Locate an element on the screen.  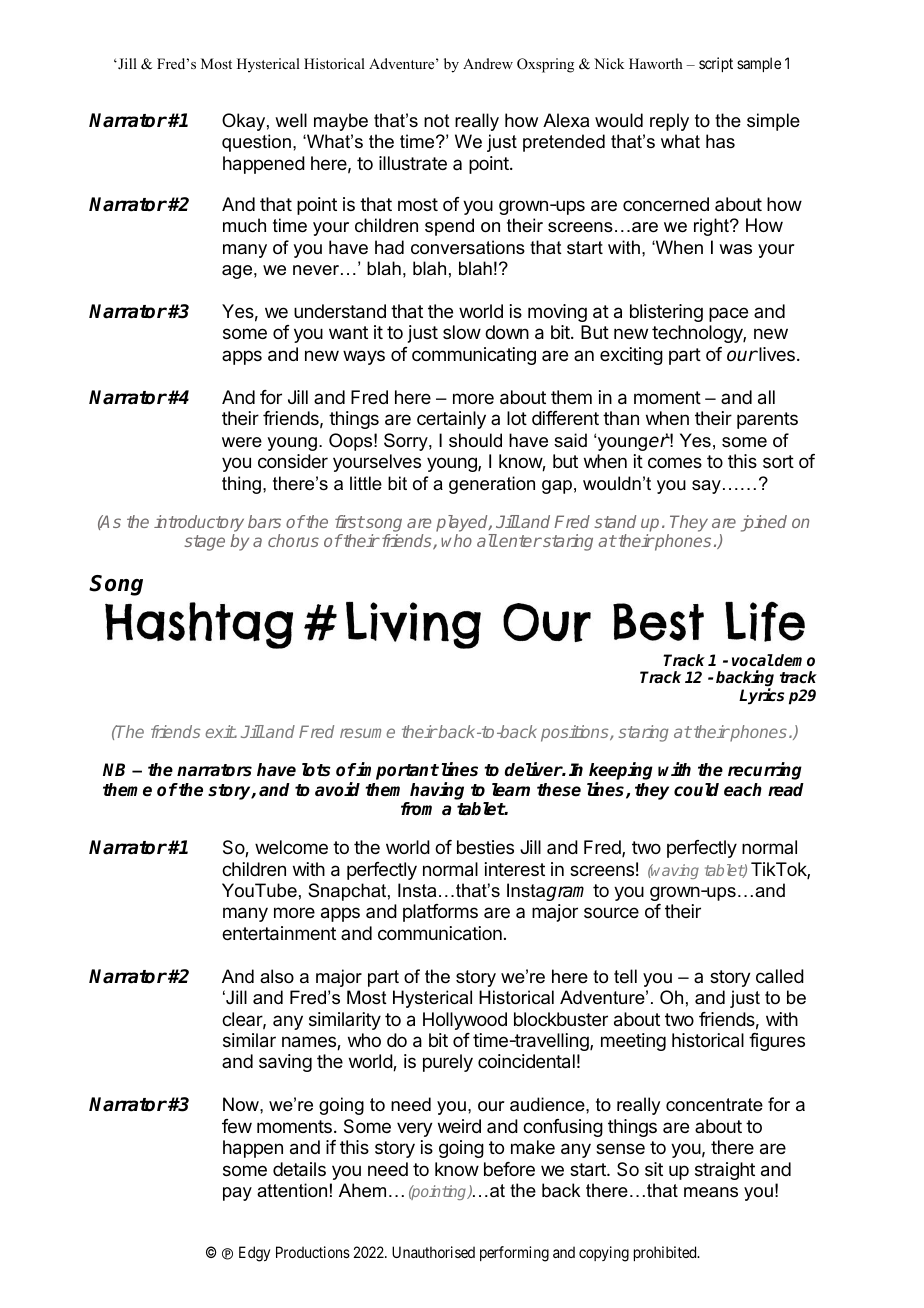
lots is located at coordinates (316, 770).
